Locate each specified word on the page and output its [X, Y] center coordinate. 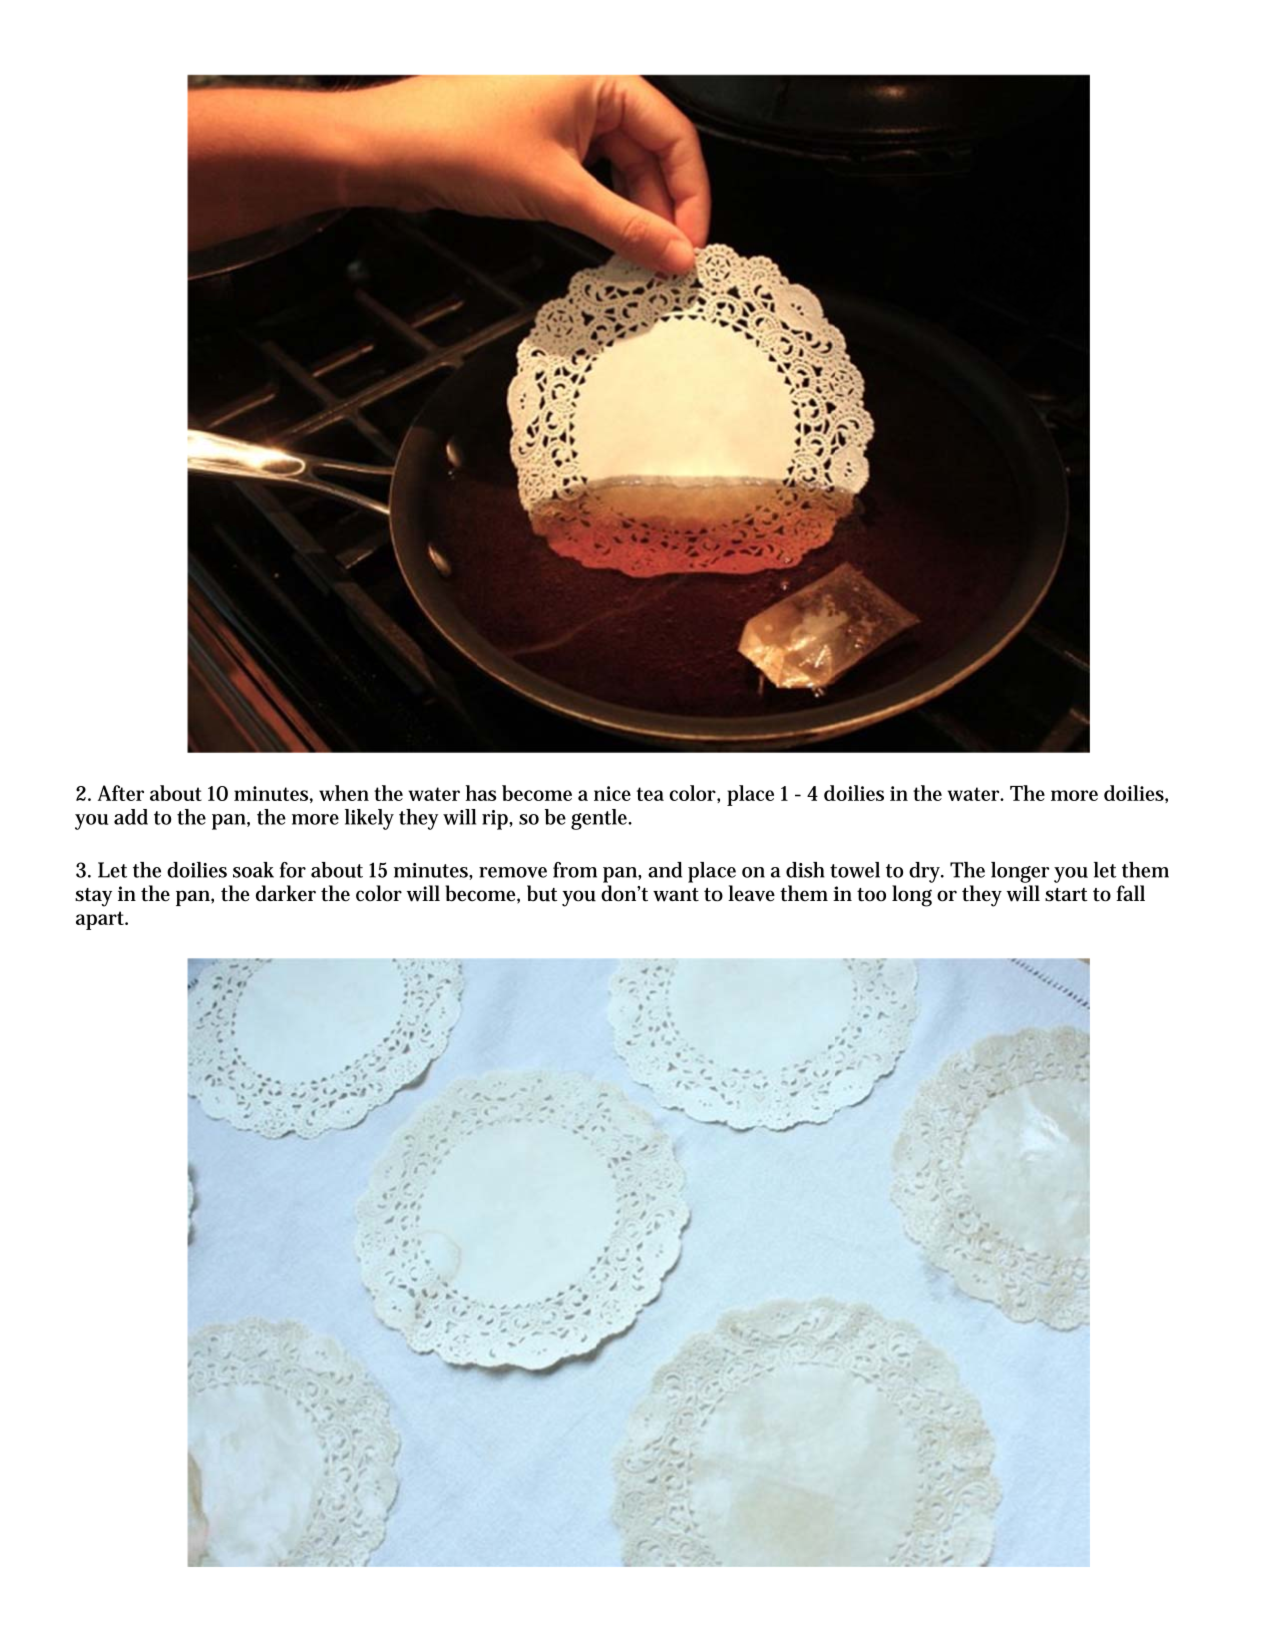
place [750, 795]
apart [101, 920]
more [315, 819]
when [344, 793]
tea [650, 794]
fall [1130, 893]
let [1105, 870]
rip [496, 820]
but [542, 893]
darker [286, 893]
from [575, 870]
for [293, 870]
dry [926, 872]
